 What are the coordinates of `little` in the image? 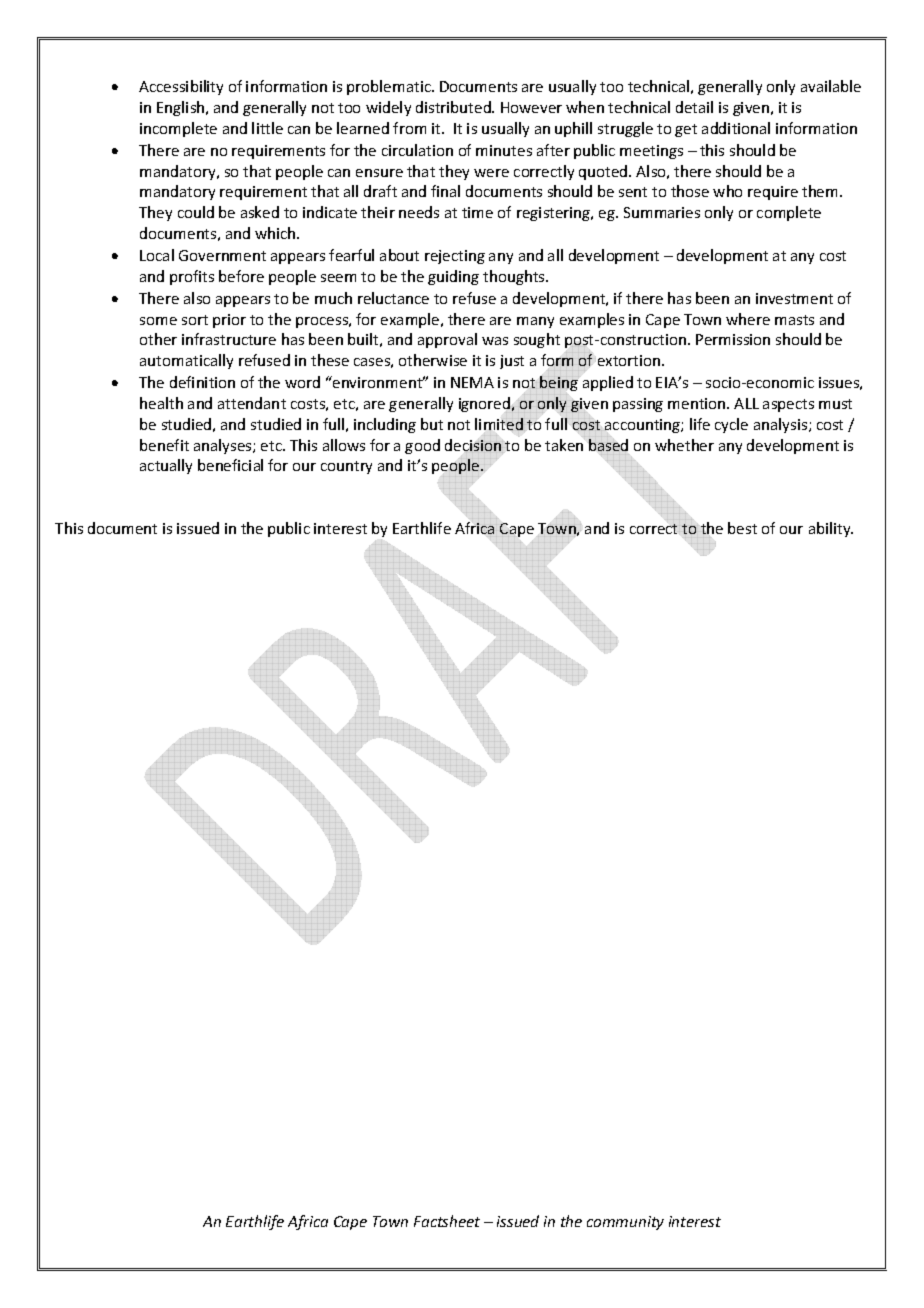 It's located at (267, 128).
